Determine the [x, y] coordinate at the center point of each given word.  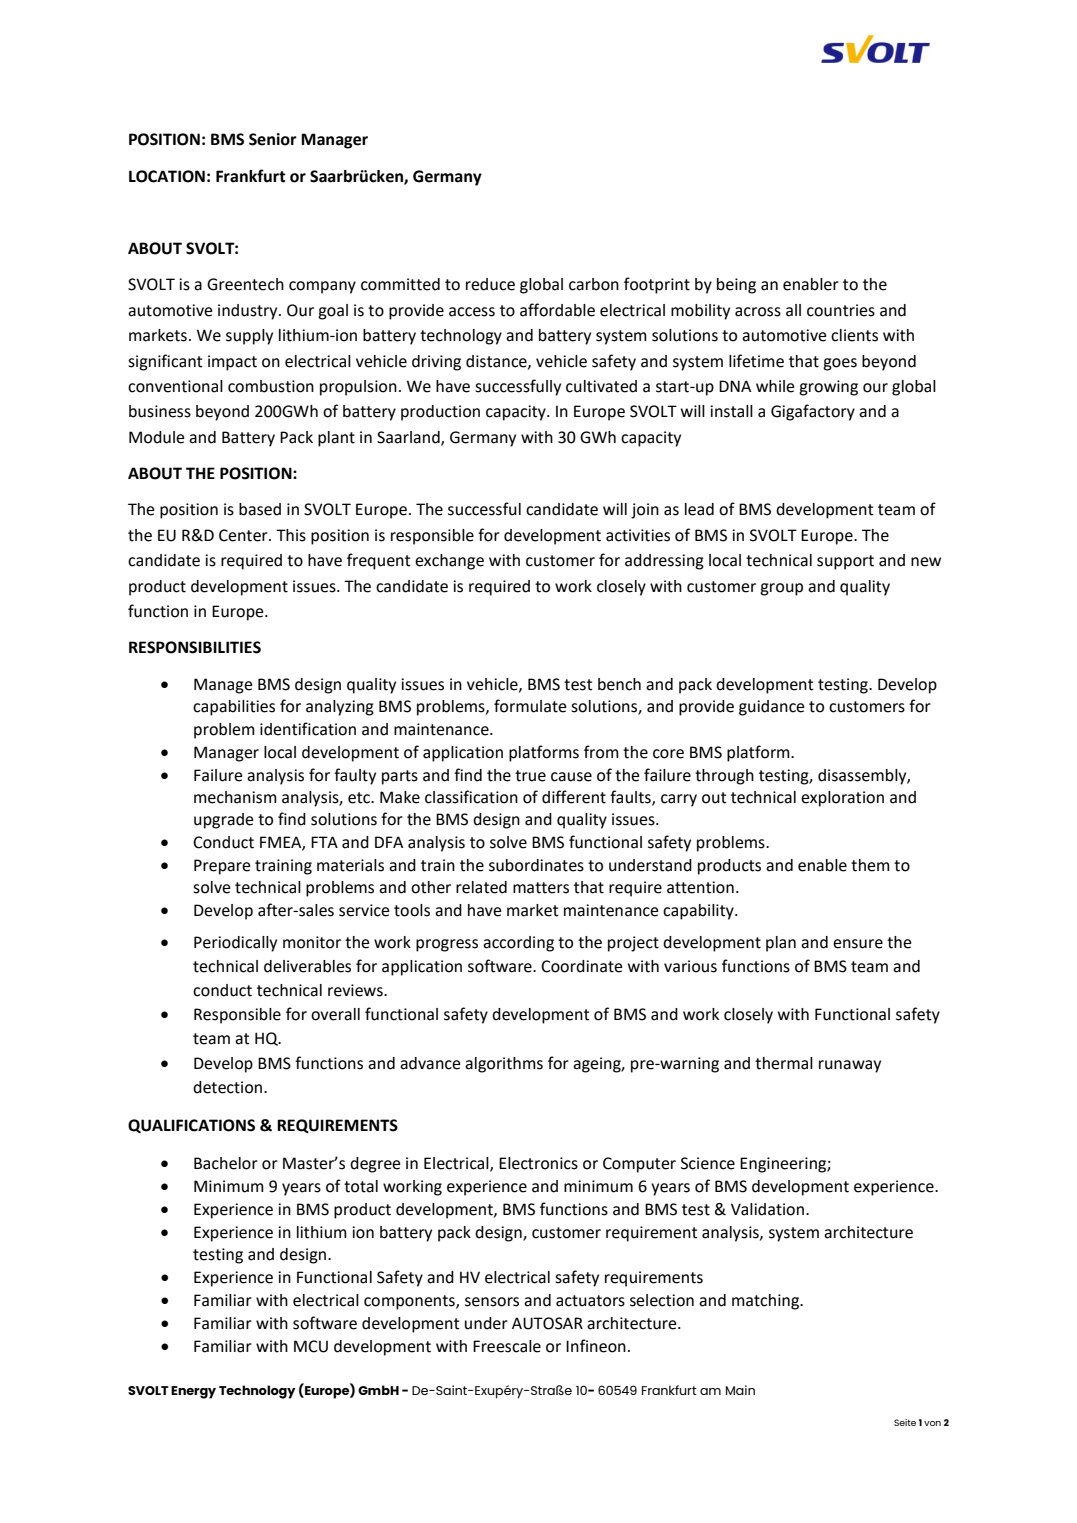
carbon [594, 284]
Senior [273, 139]
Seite [905, 1422]
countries [841, 310]
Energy [193, 1392]
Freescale [507, 1346]
